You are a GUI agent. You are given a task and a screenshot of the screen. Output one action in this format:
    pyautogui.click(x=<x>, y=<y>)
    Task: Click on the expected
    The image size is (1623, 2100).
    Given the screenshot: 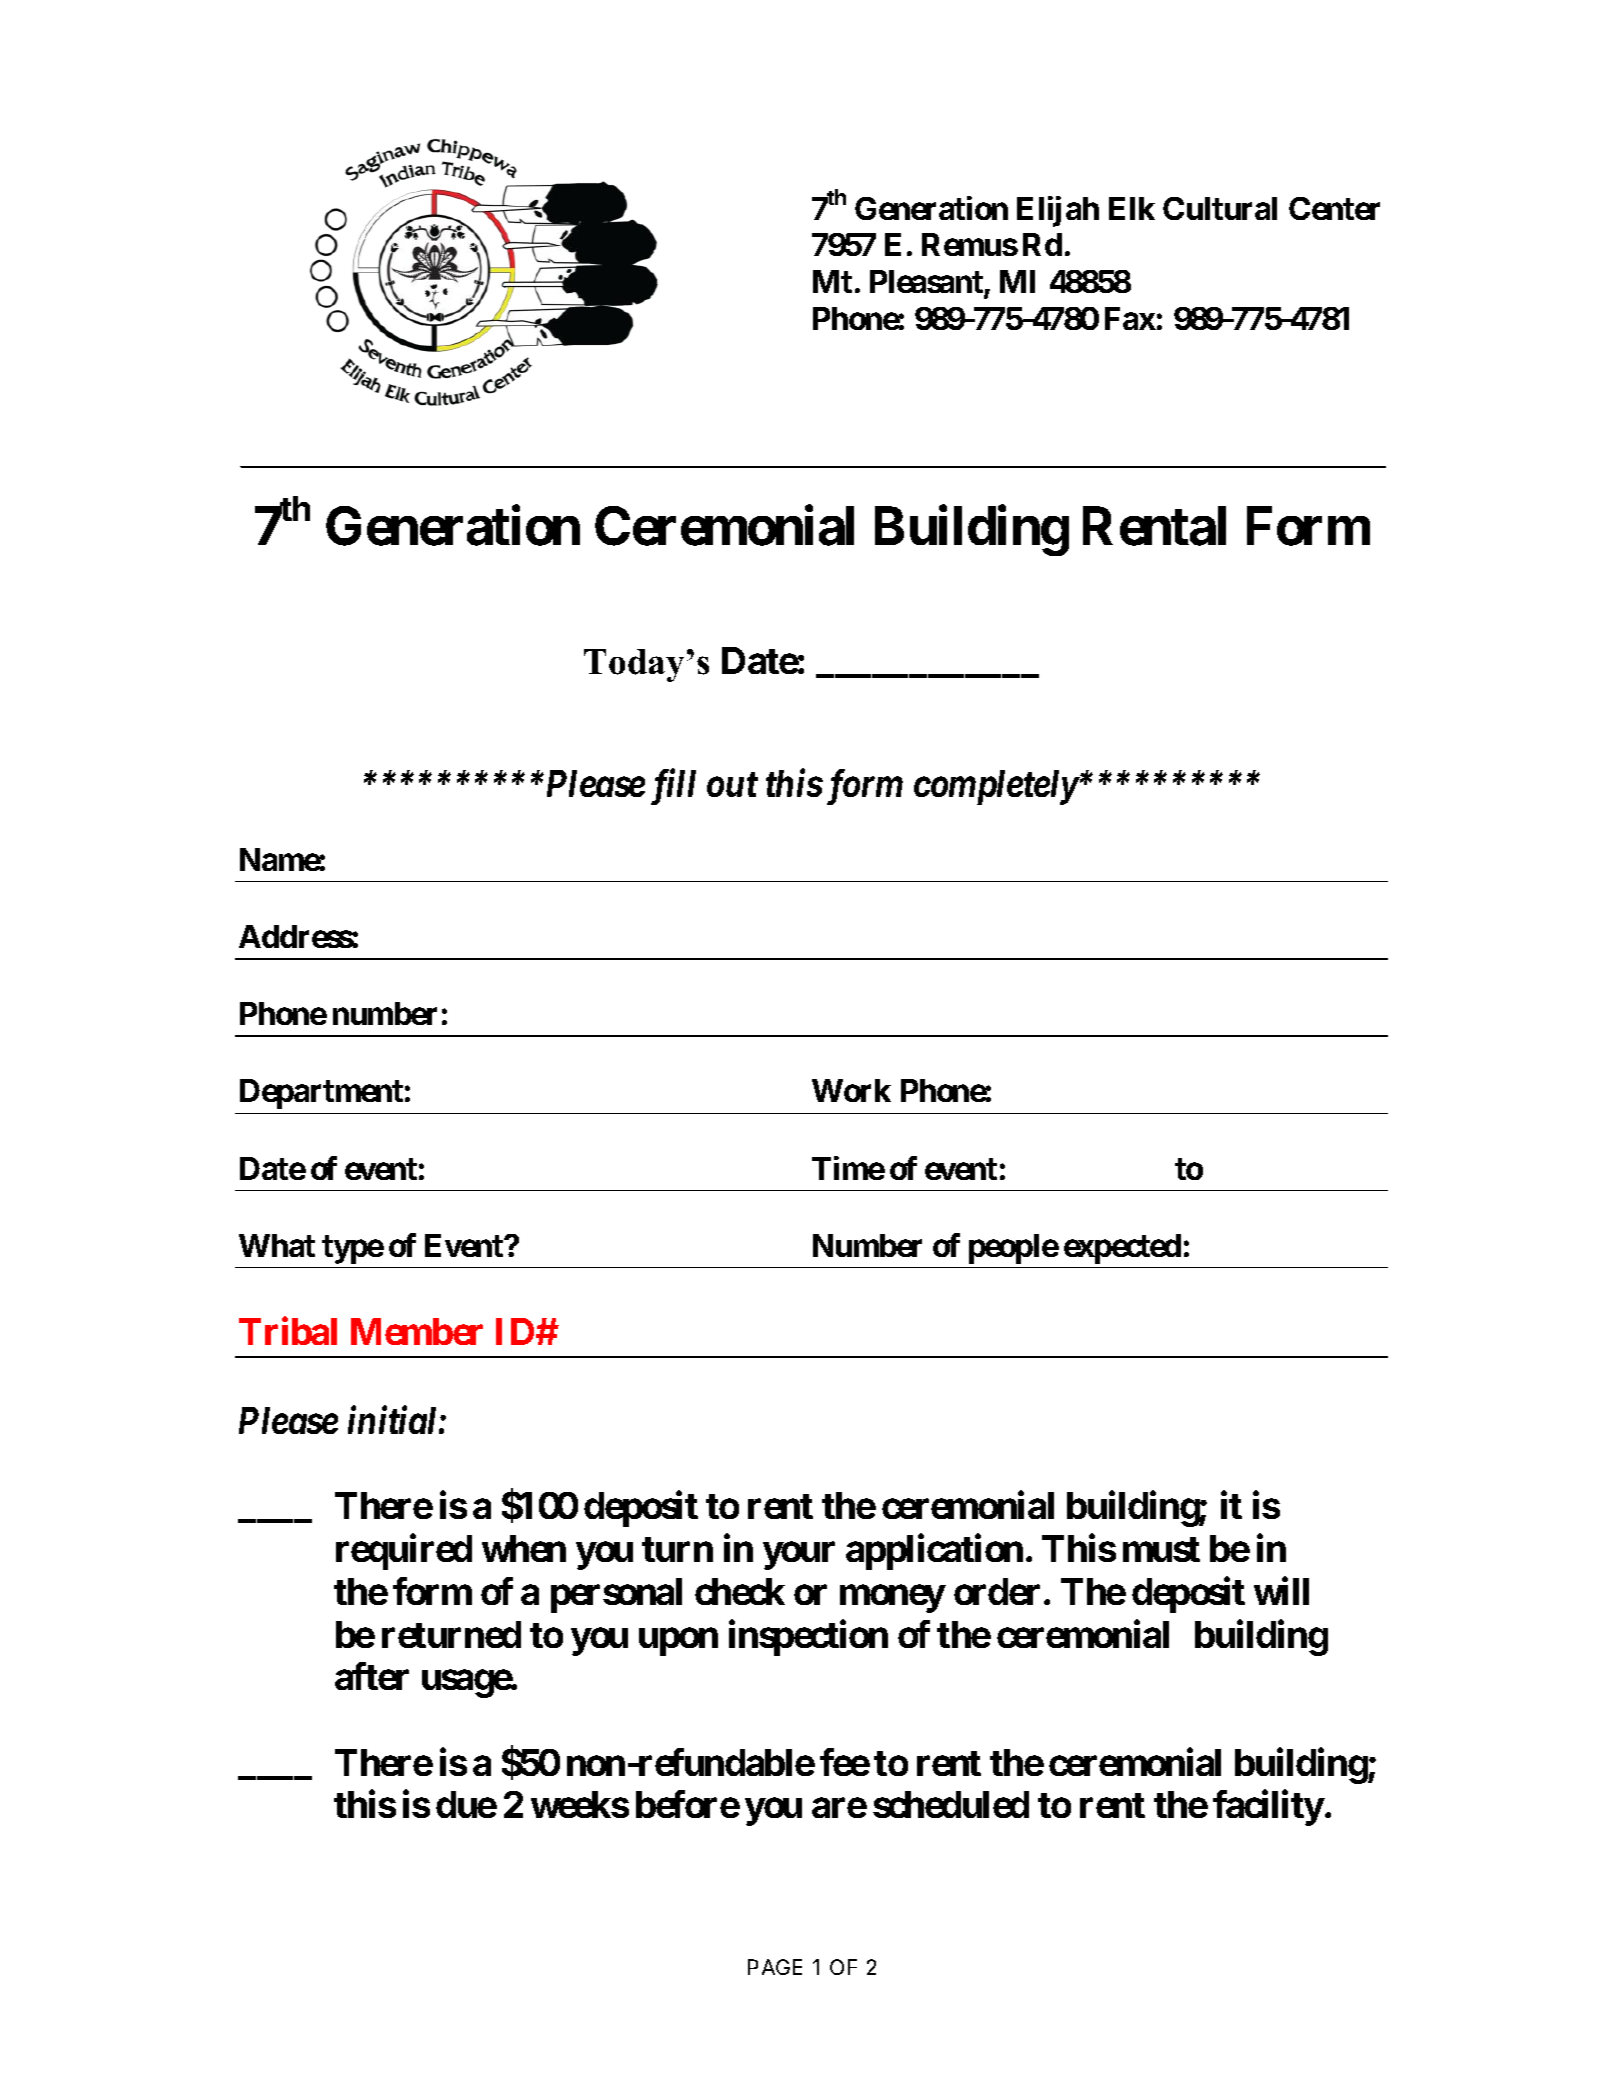 What is the action you would take?
    pyautogui.click(x=1122, y=1249)
